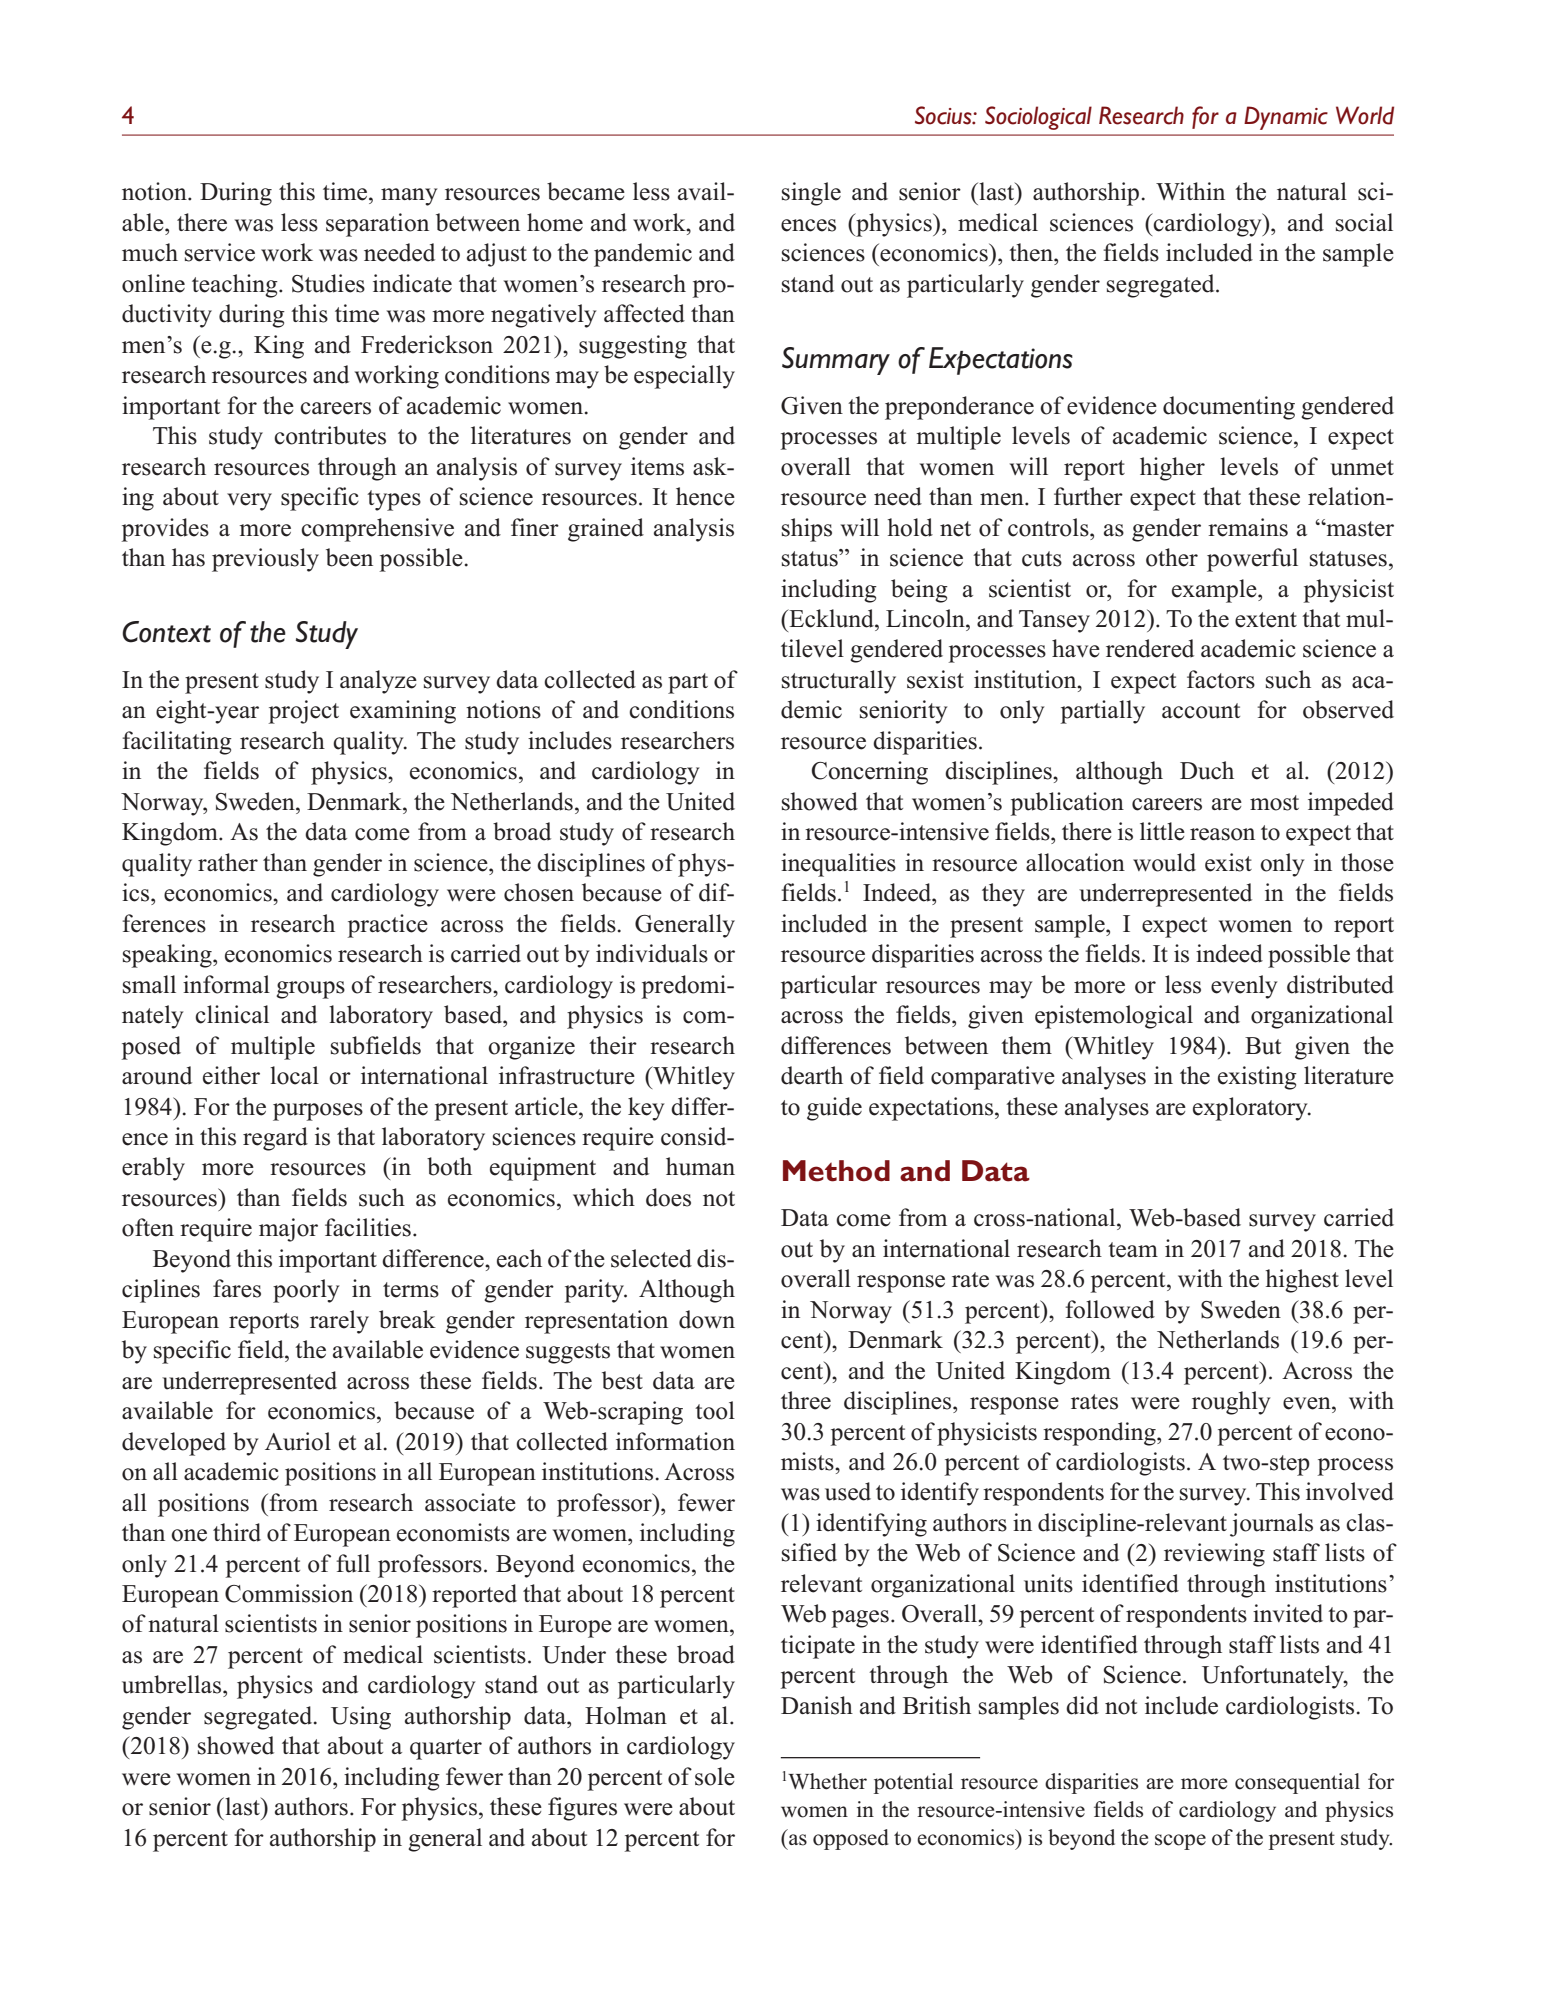 This screenshot has height=2011, width=1554. Describe the element at coordinates (310, 990) in the screenshot. I see `groups` at that location.
